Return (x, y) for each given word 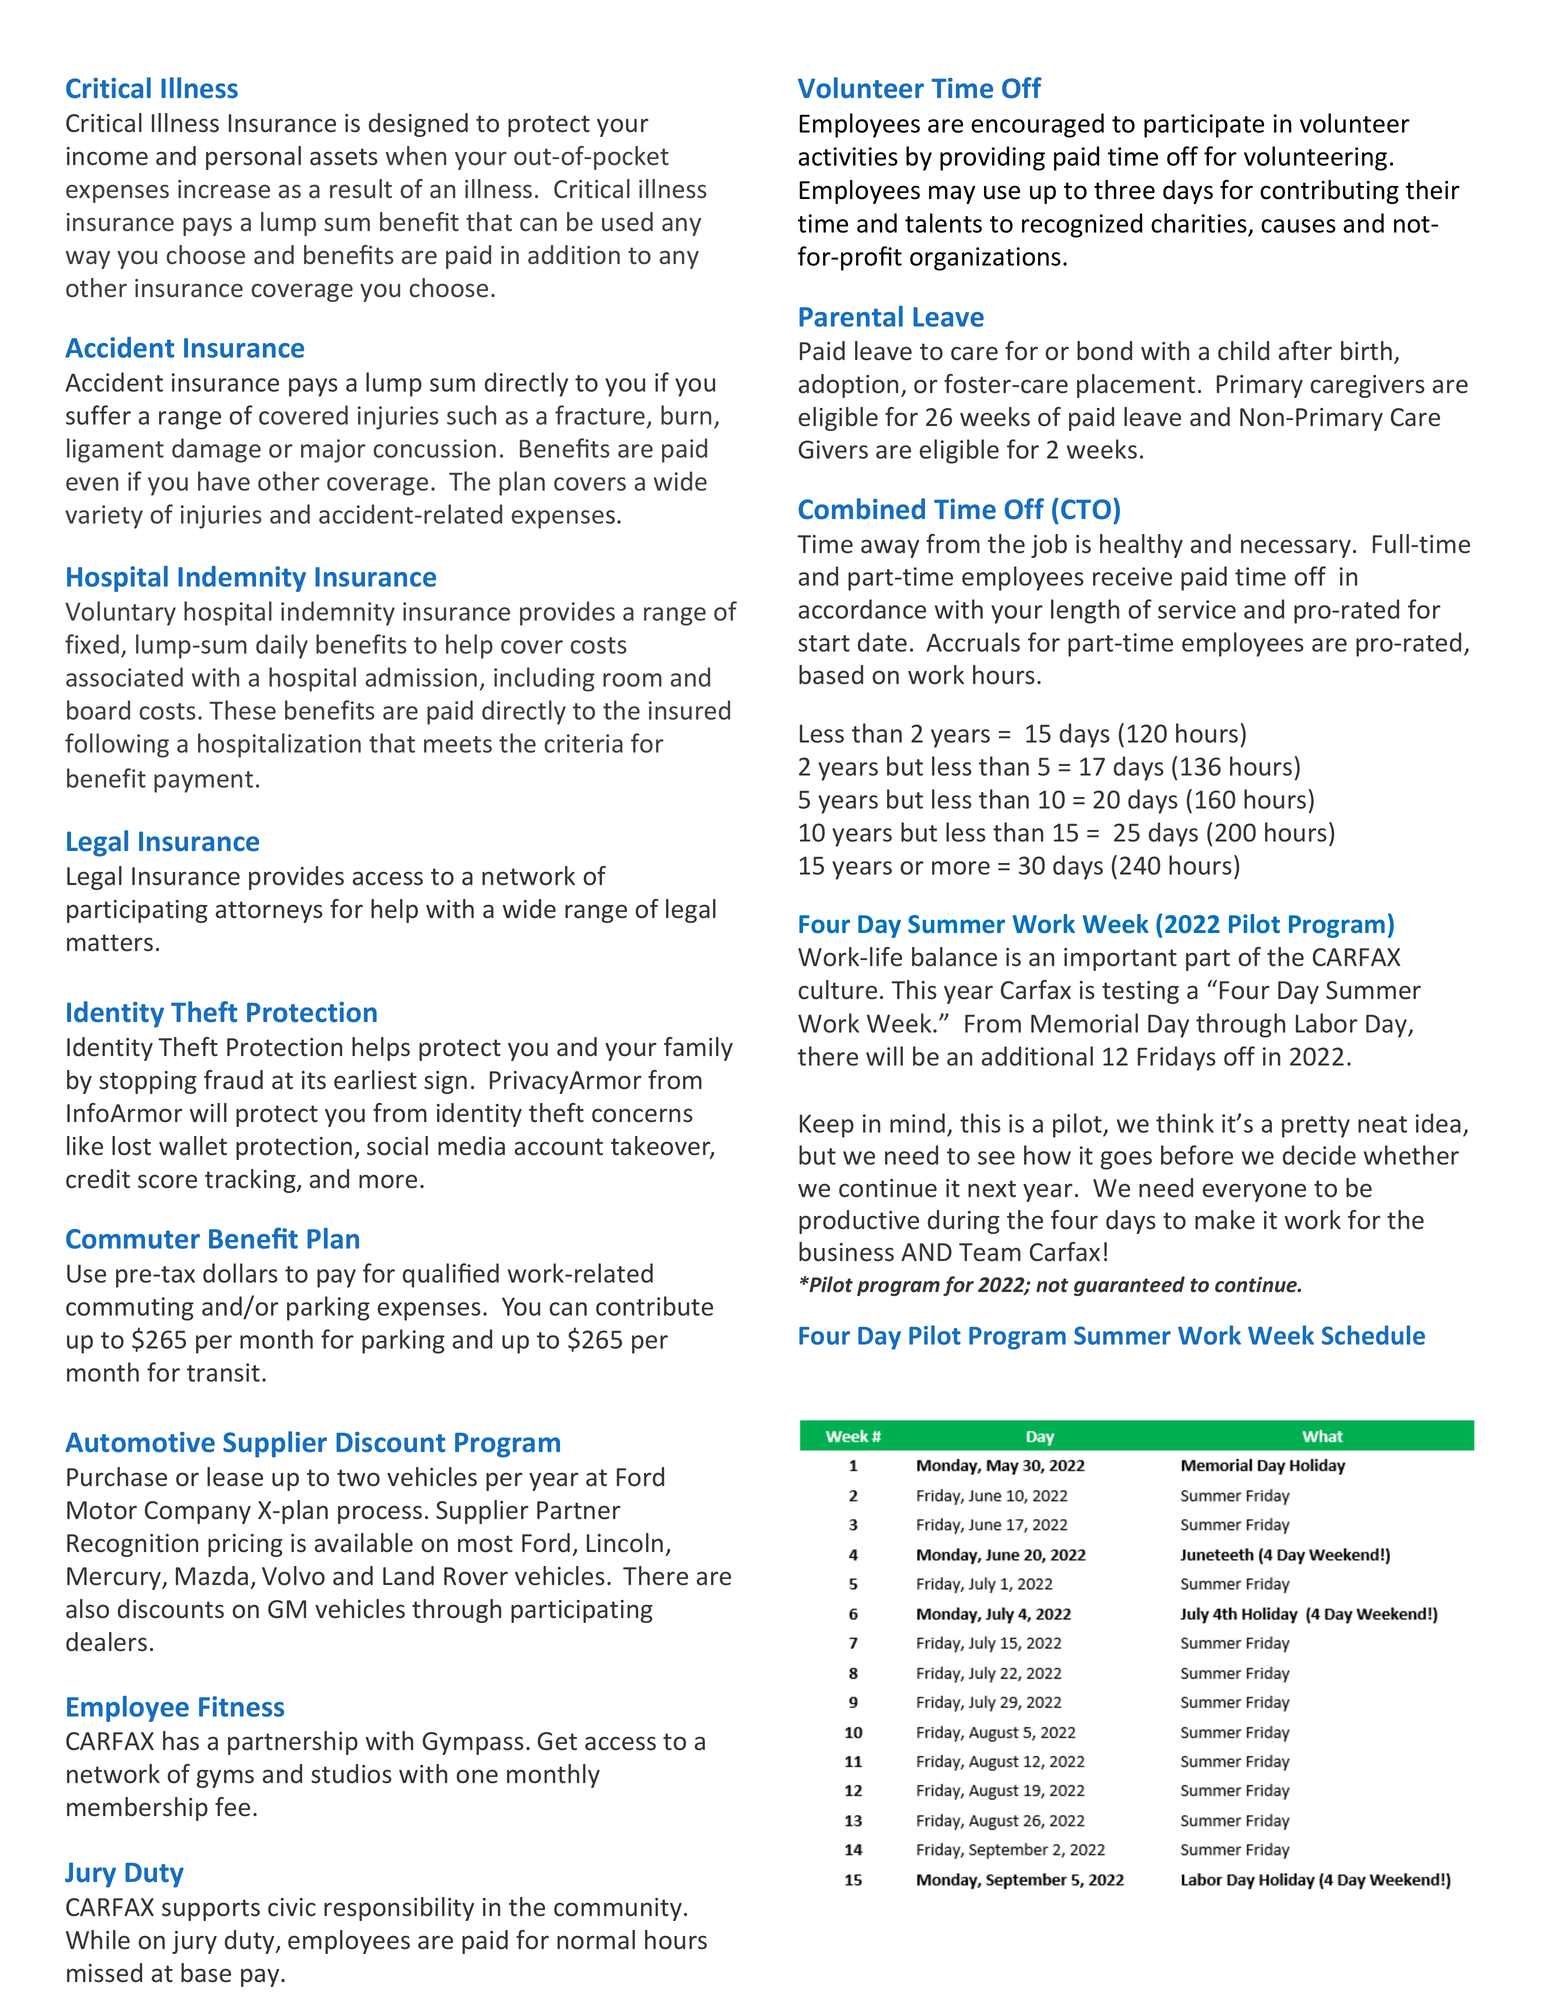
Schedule (1373, 1335)
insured (689, 710)
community (618, 1909)
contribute (654, 1306)
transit (223, 1372)
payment (203, 782)
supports (211, 1910)
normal (596, 1940)
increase (224, 189)
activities (848, 156)
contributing (1329, 192)
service (1197, 609)
